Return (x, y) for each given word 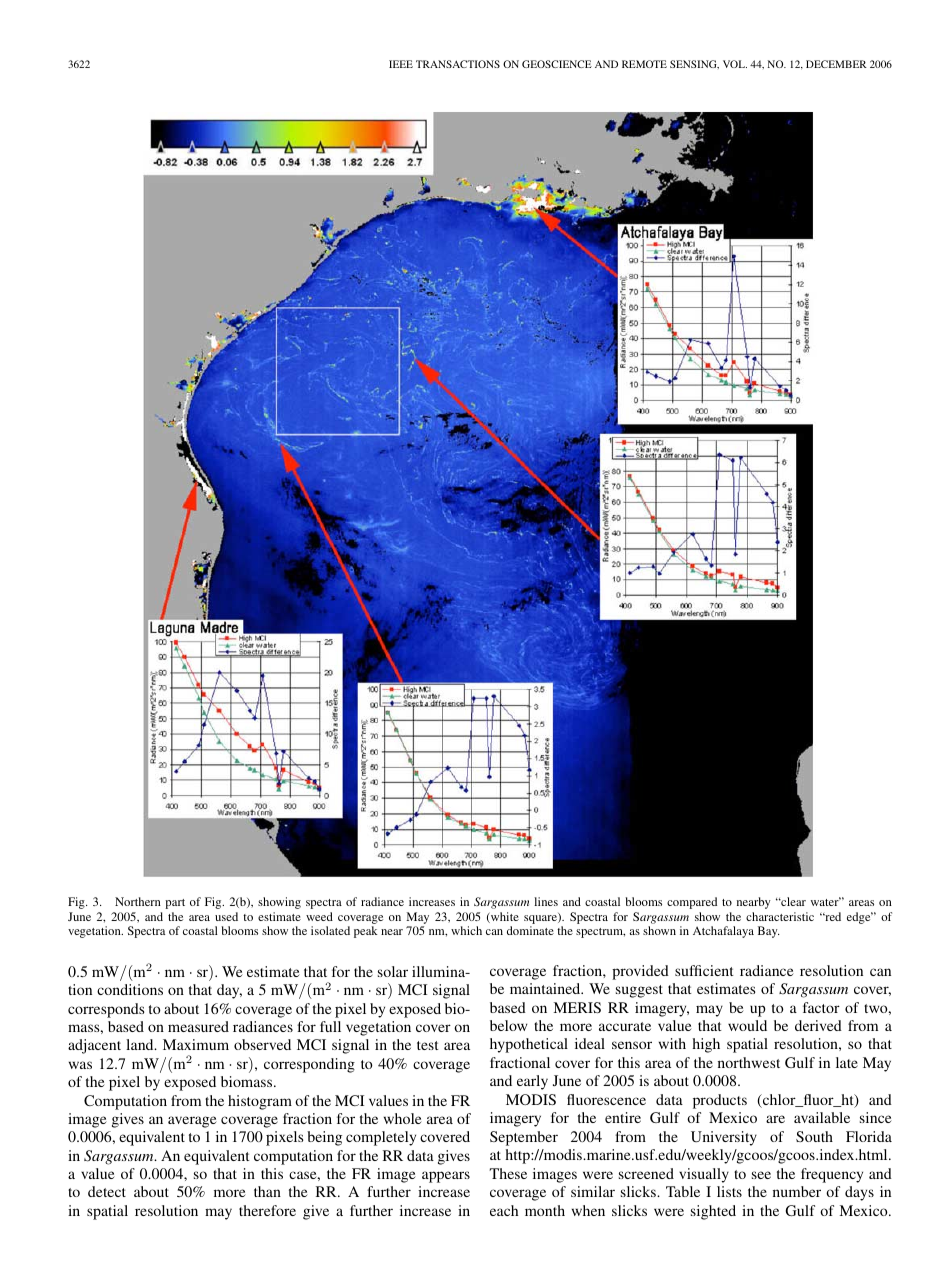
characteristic (780, 916)
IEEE (401, 64)
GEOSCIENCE (557, 64)
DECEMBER (836, 64)
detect (107, 1191)
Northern (138, 901)
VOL (735, 64)
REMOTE (644, 64)
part (175, 904)
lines (546, 901)
